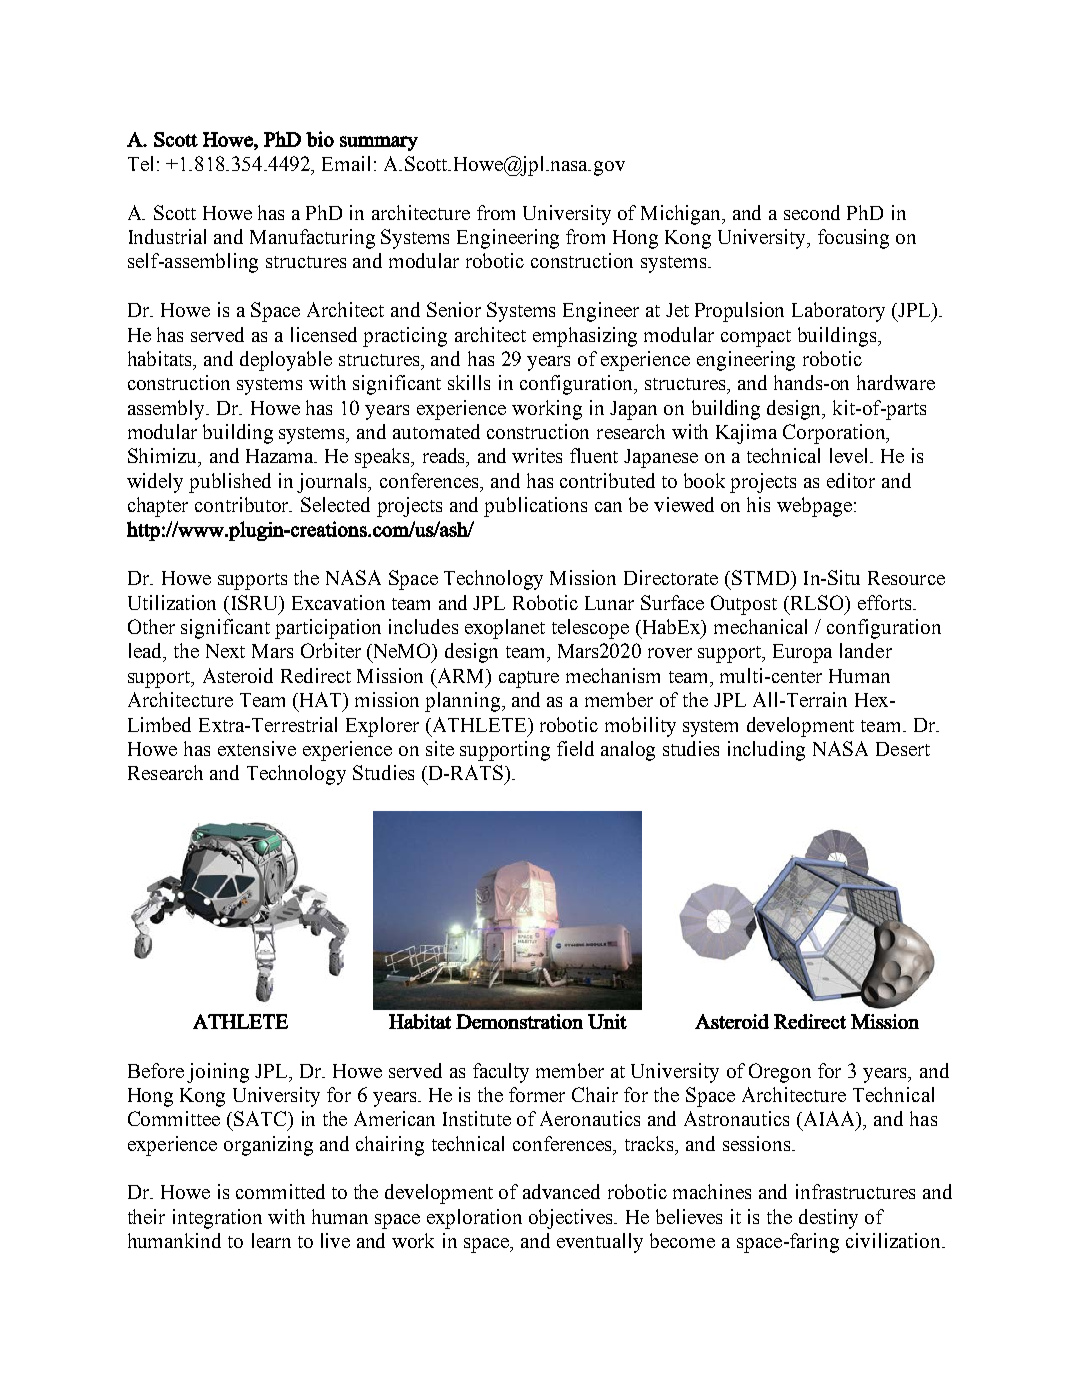 The width and height of the document is (1081, 1399). What do you see at coordinates (217, 1219) in the document?
I see `integration` at bounding box center [217, 1219].
